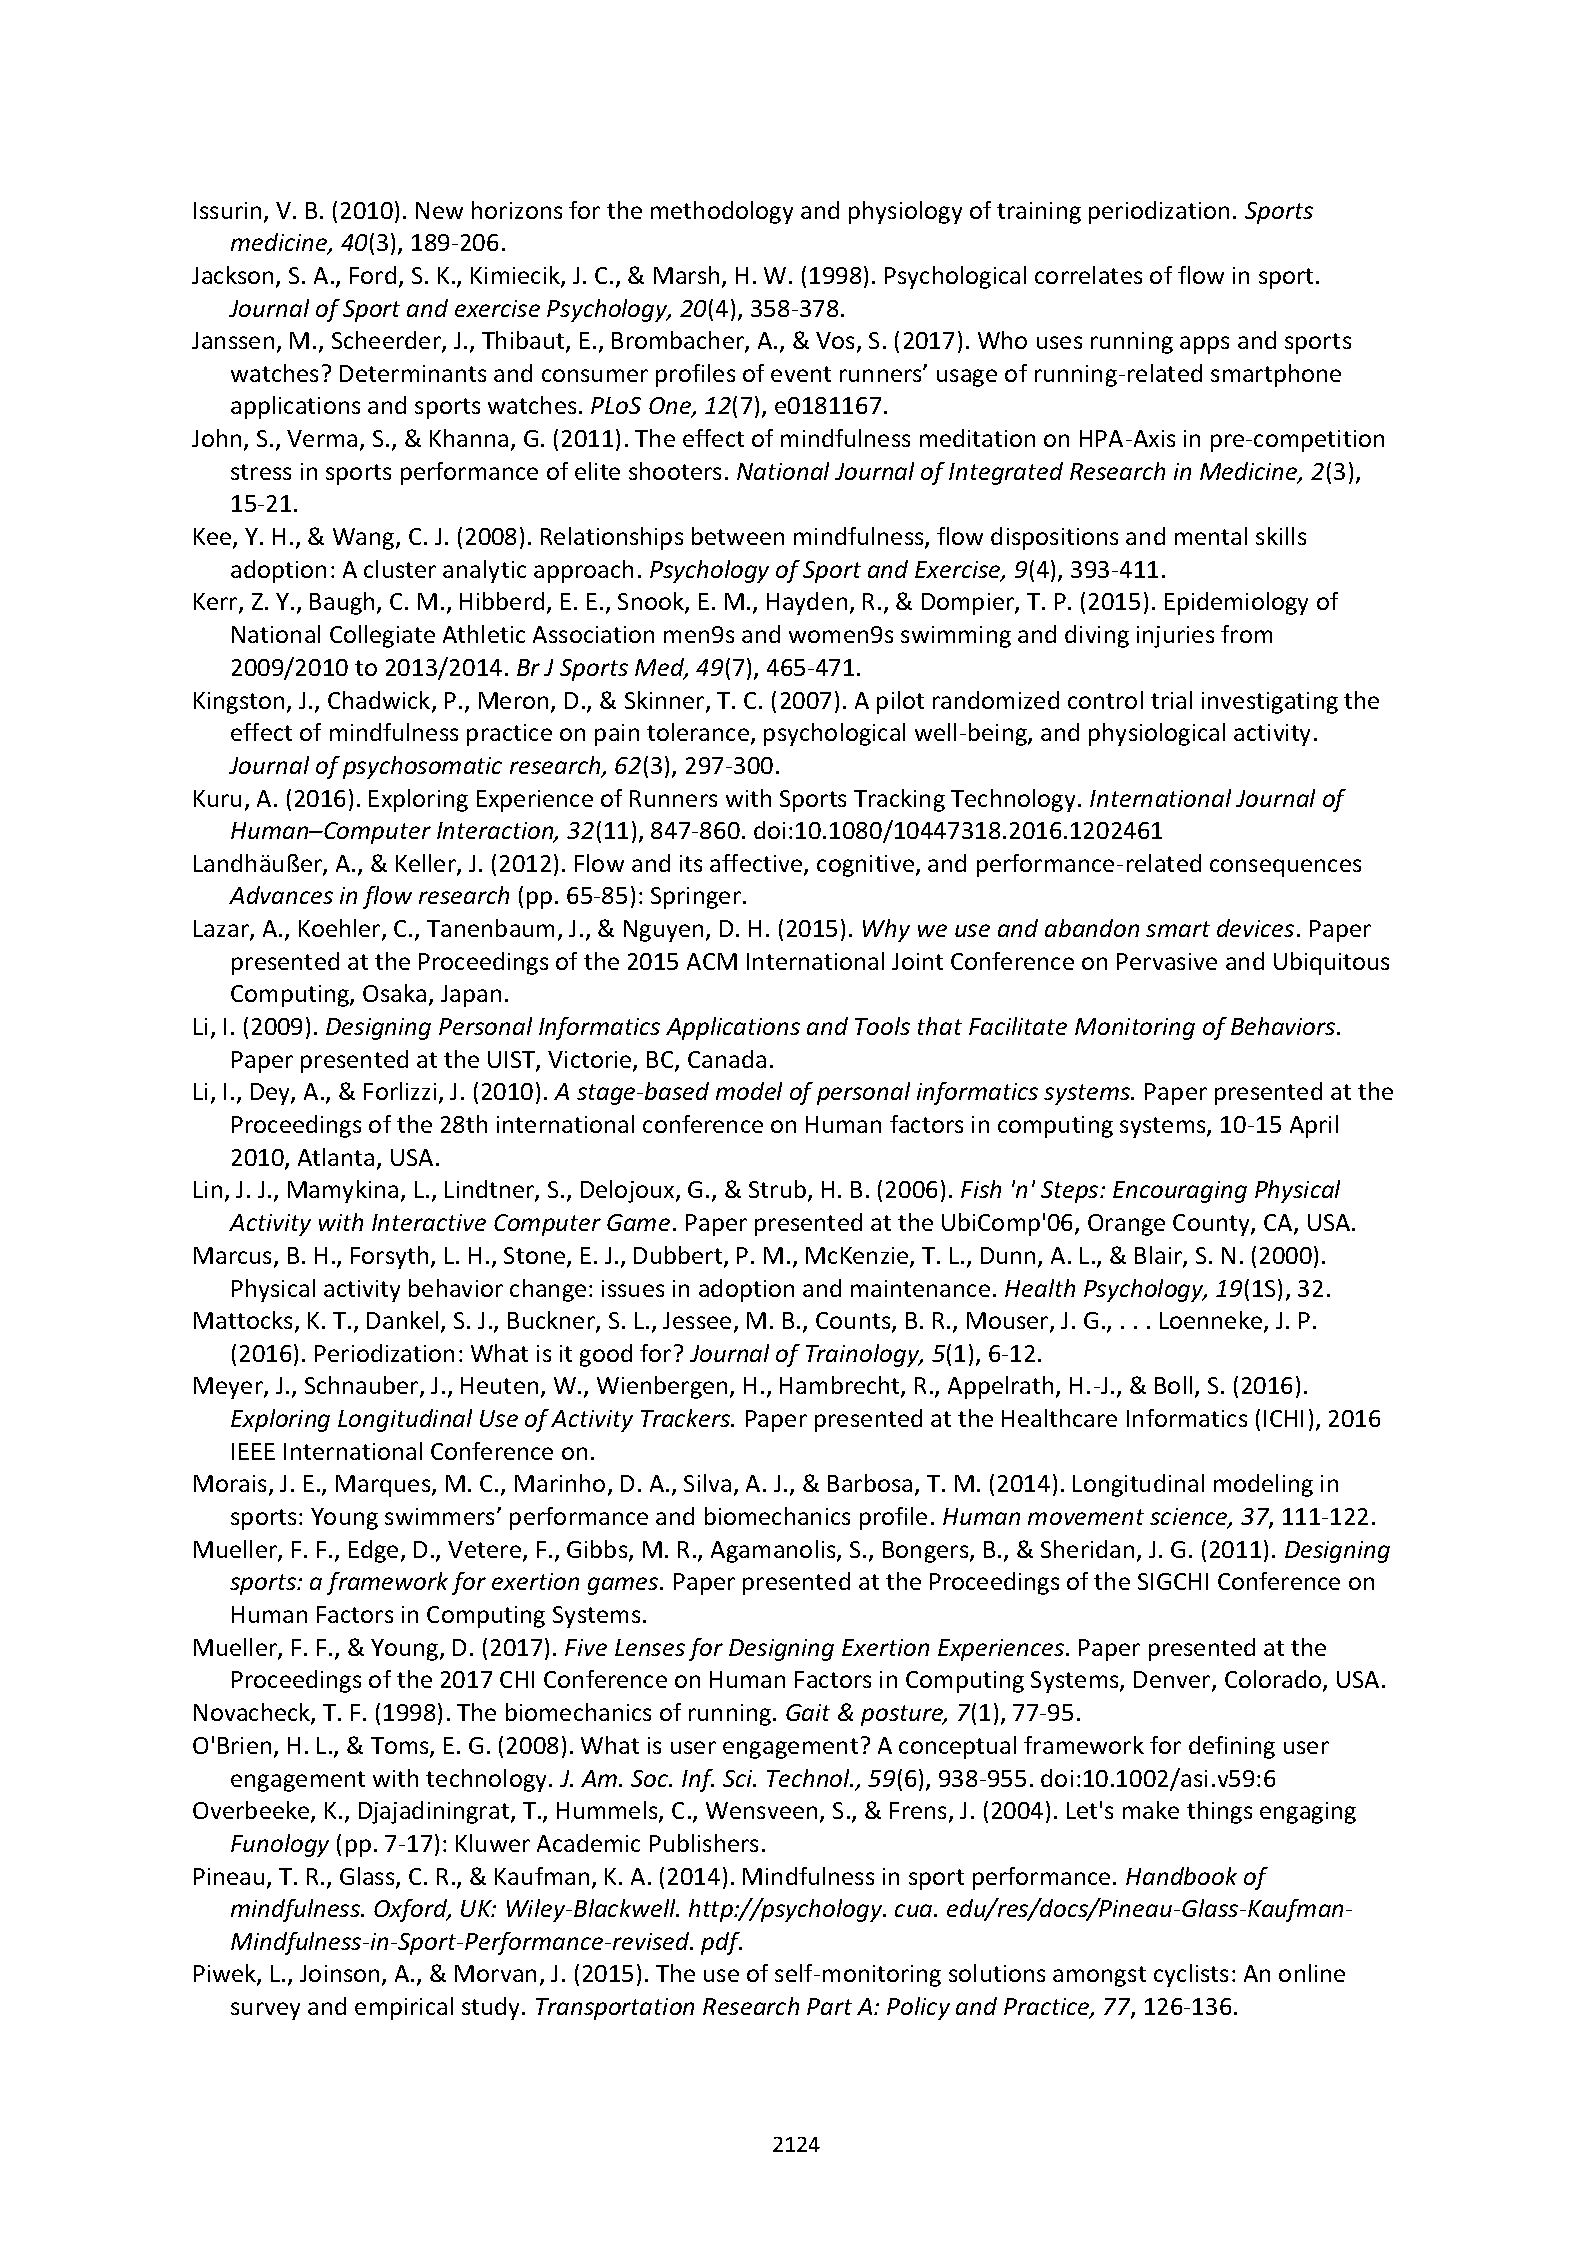 This document has height=2254, width=1593. I want to click on New, so click(439, 210).
